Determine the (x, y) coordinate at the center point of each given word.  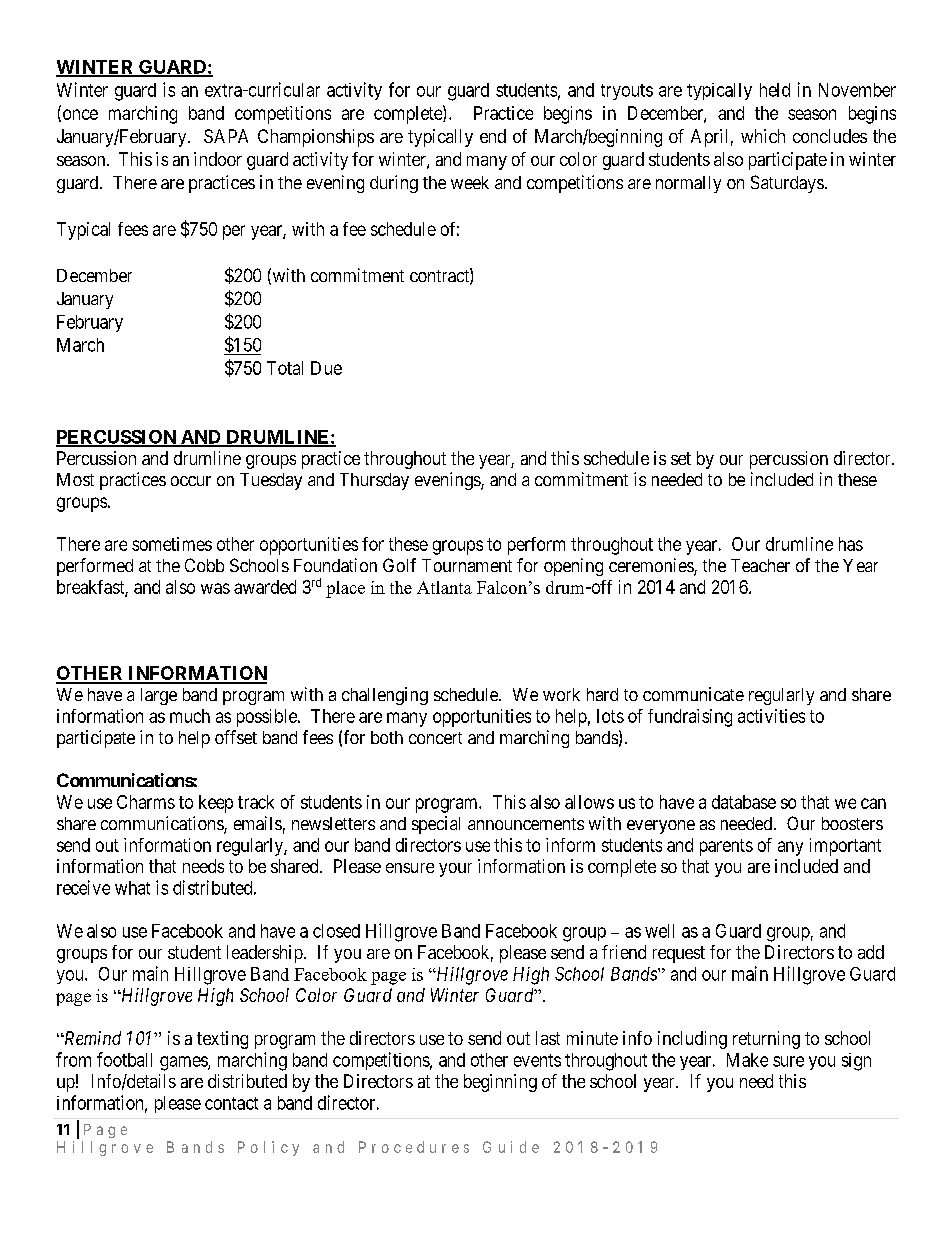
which (763, 136)
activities (771, 716)
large (159, 696)
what (132, 888)
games (184, 1063)
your (455, 870)
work (561, 694)
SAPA (226, 136)
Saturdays (787, 184)
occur (191, 481)
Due (326, 368)
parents (726, 847)
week (470, 182)
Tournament (467, 565)
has (851, 544)
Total (285, 368)
